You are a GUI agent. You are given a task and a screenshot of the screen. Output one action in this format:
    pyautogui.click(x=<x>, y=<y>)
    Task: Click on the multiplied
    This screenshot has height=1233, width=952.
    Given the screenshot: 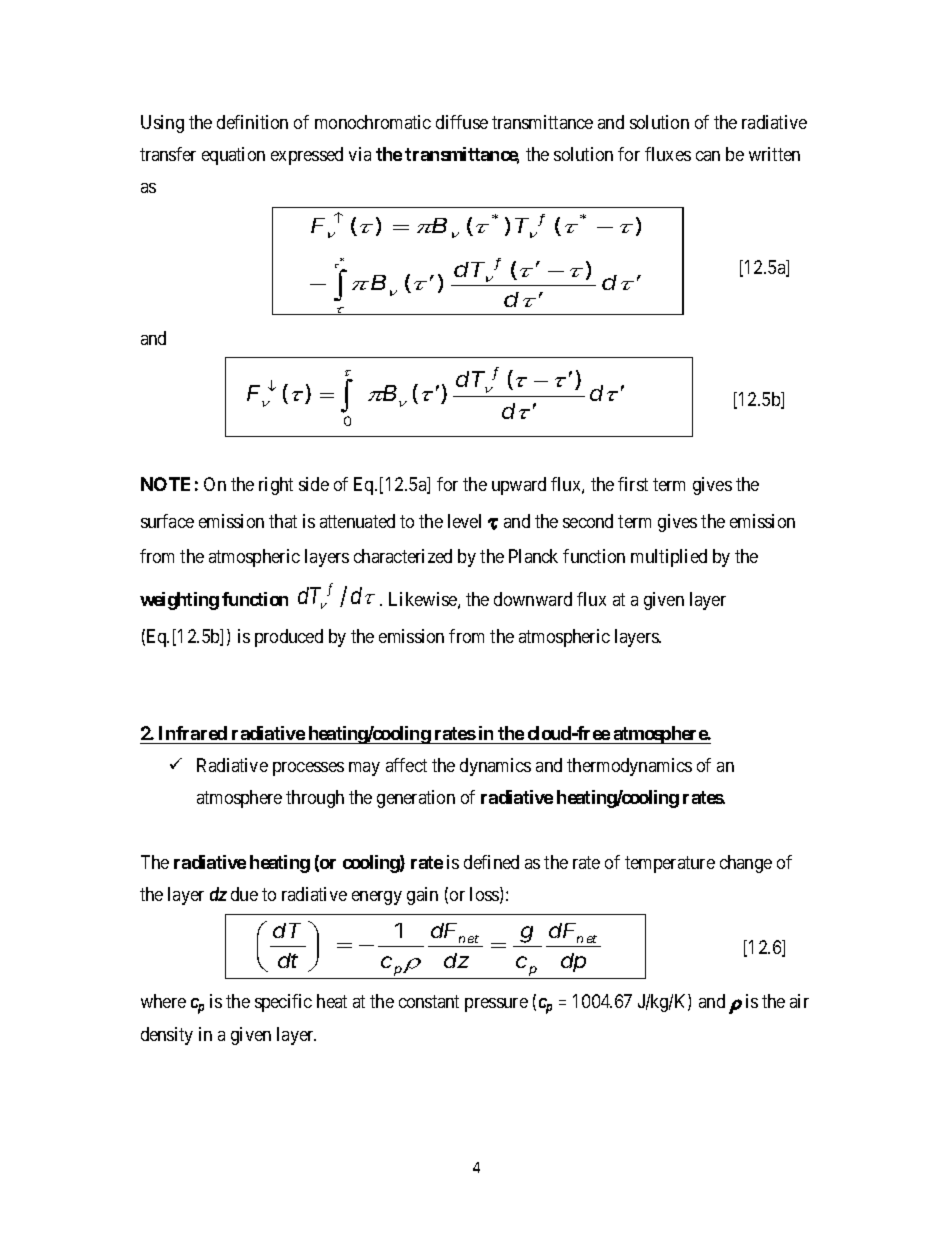 What is the action you would take?
    pyautogui.click(x=669, y=558)
